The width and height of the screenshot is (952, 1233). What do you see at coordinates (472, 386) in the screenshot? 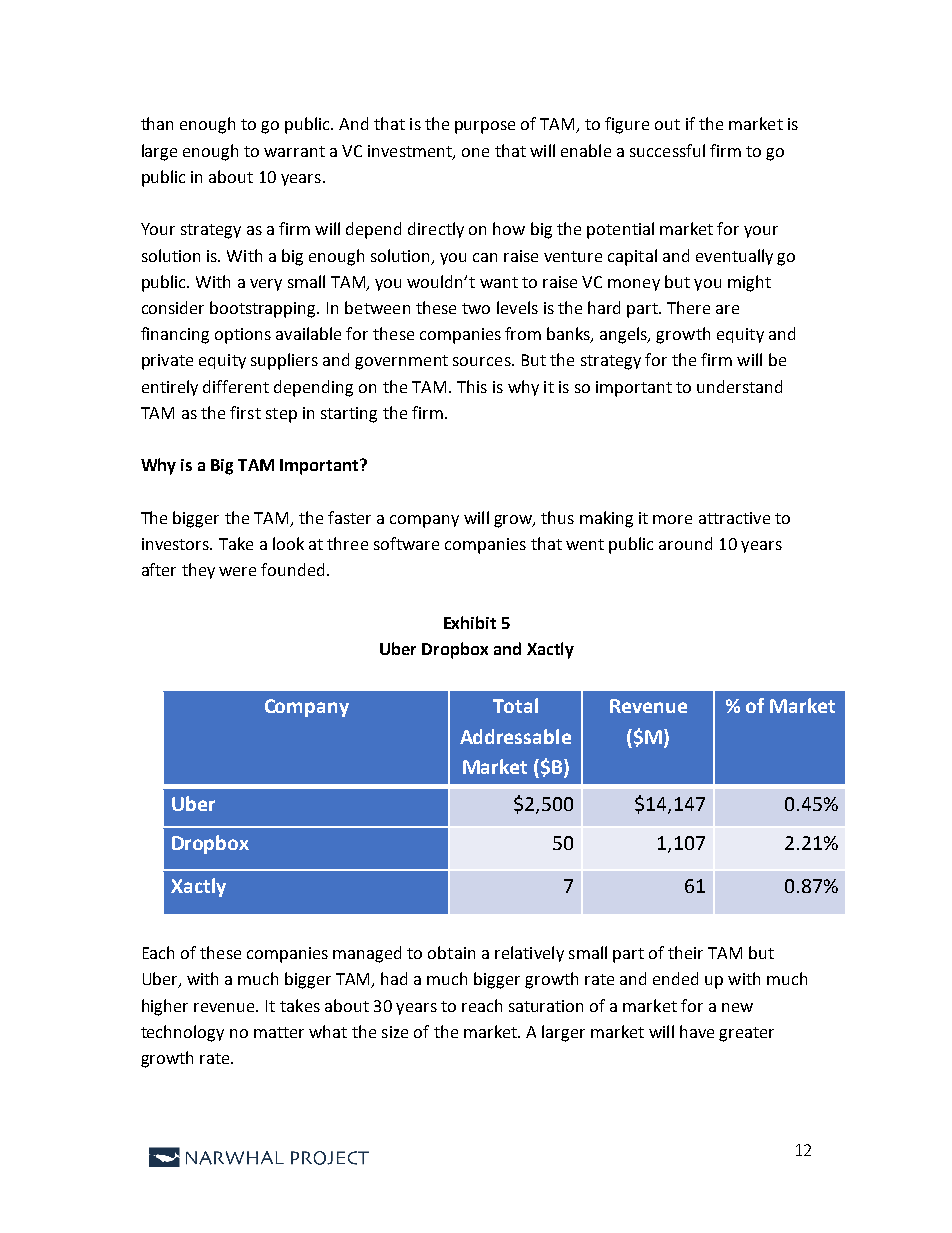
I see `This` at bounding box center [472, 386].
